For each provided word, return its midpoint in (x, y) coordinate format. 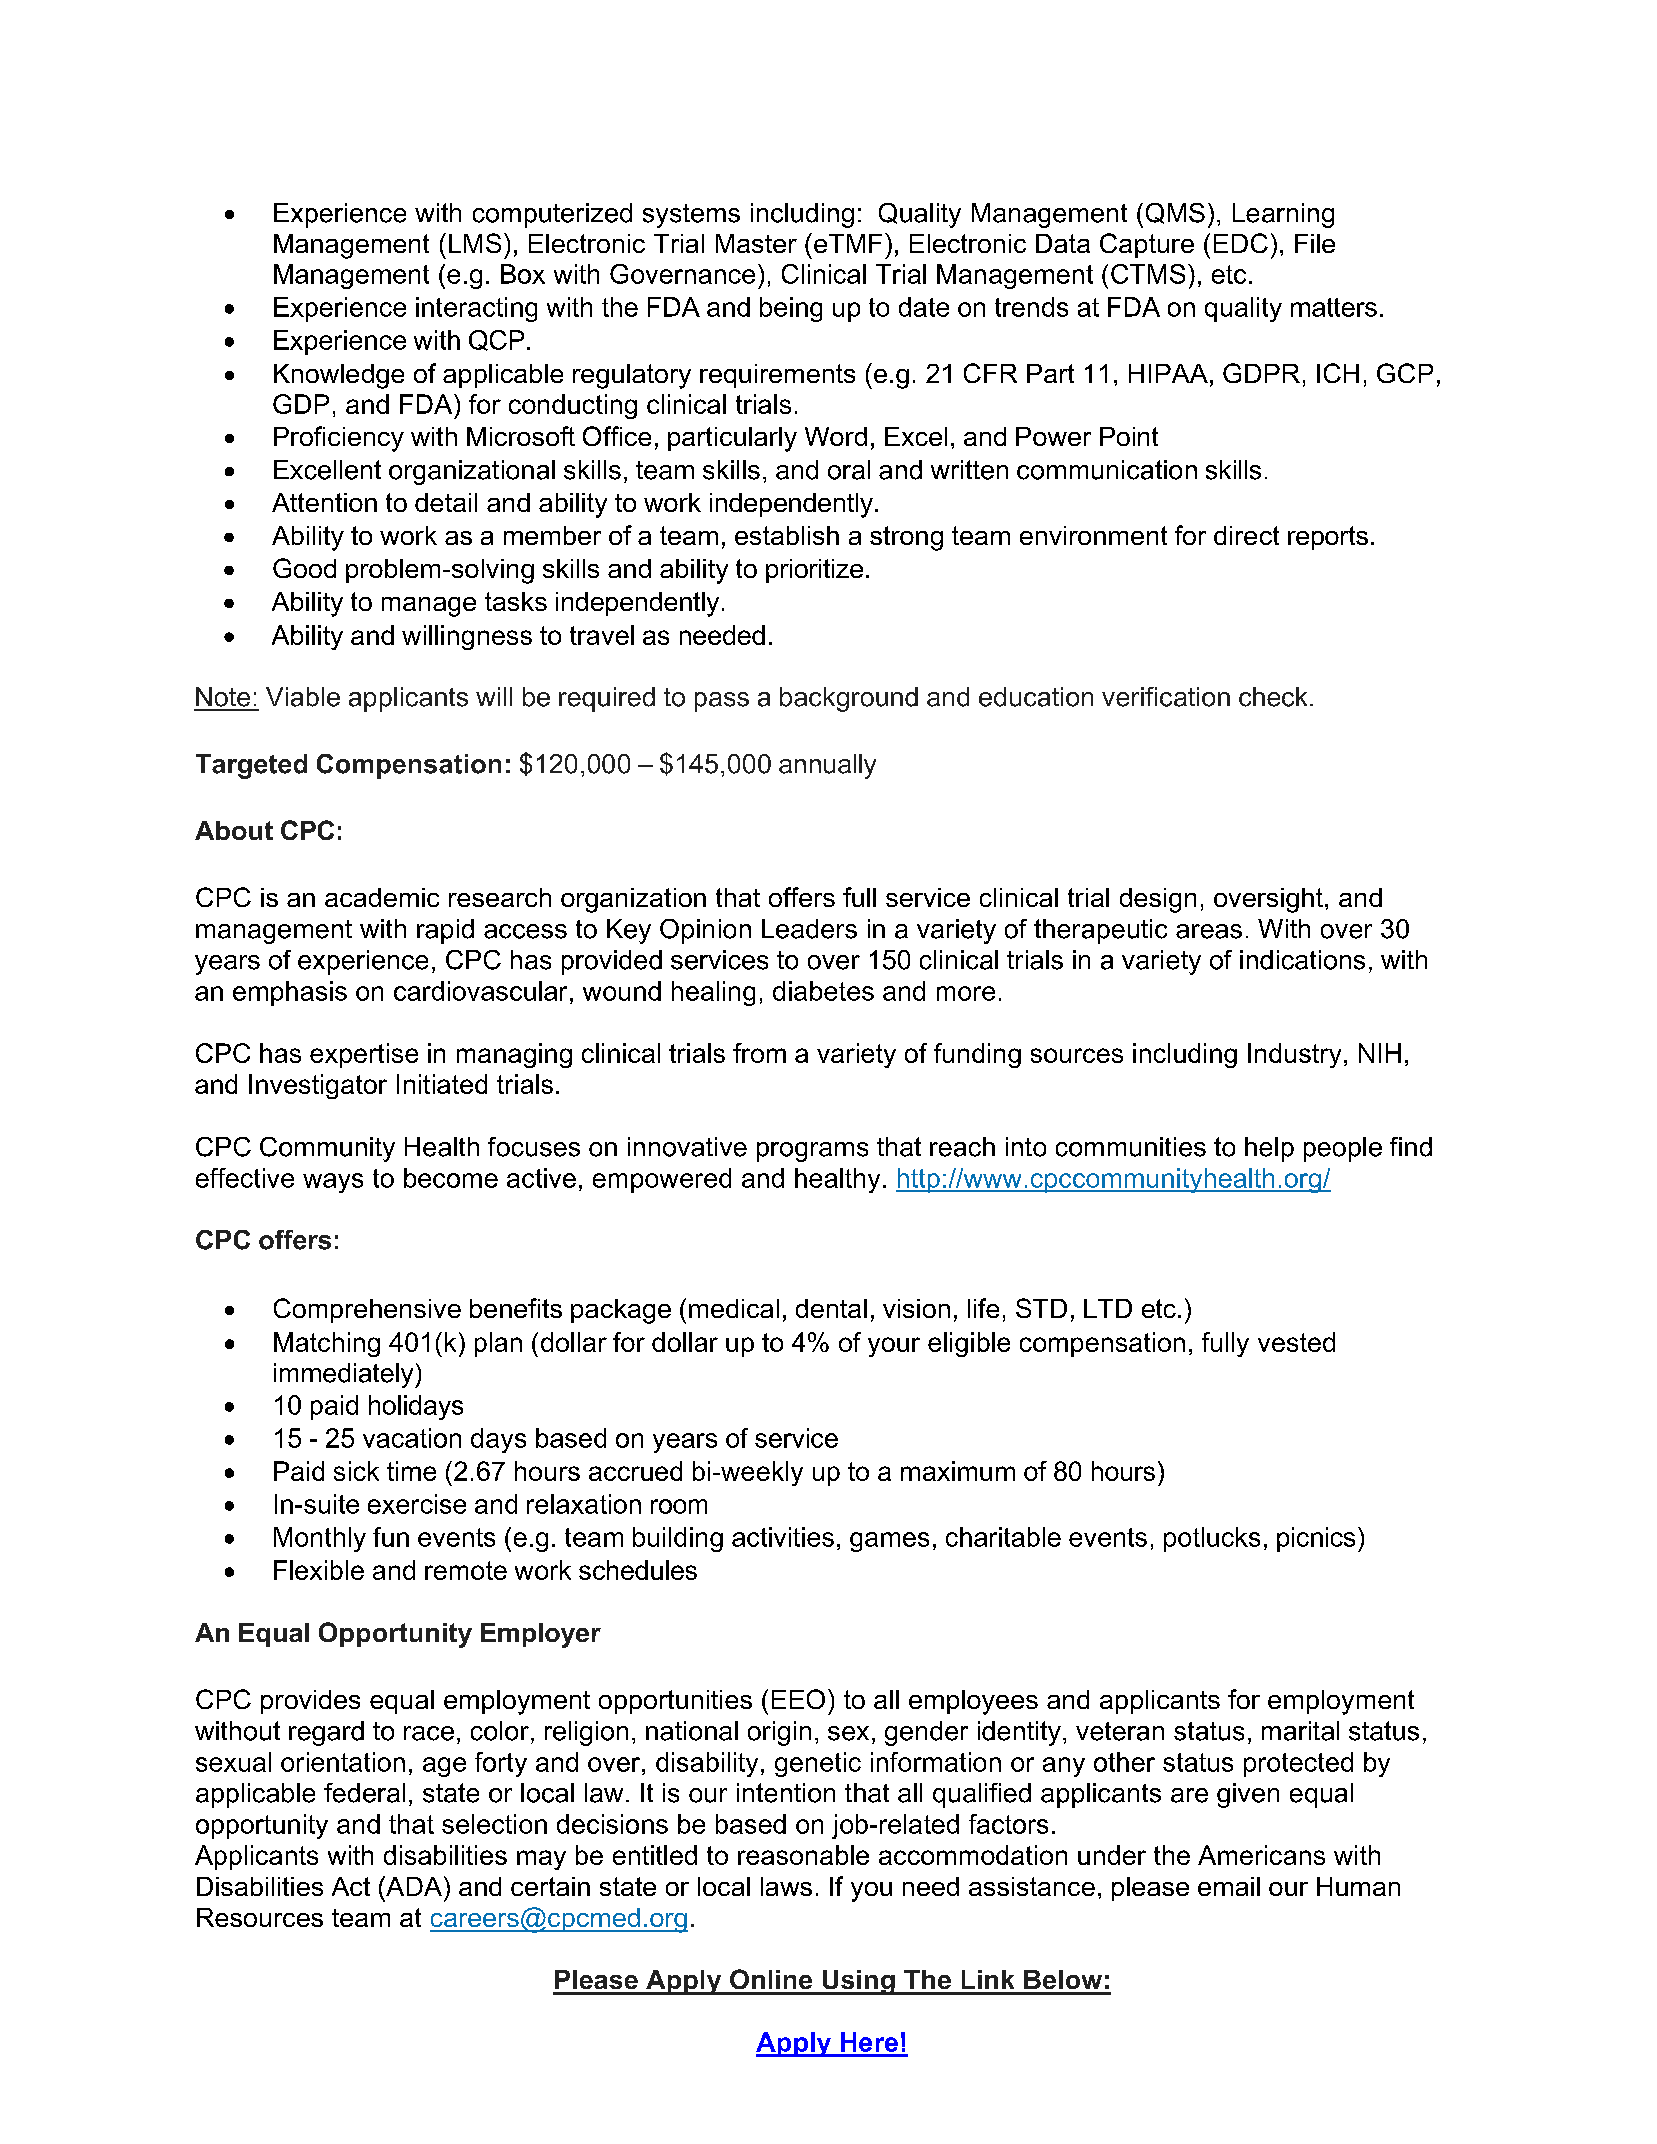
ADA (414, 1886)
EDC (1241, 243)
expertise (364, 1055)
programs (812, 1152)
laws (786, 1886)
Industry (1294, 1055)
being (791, 309)
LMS (475, 243)
